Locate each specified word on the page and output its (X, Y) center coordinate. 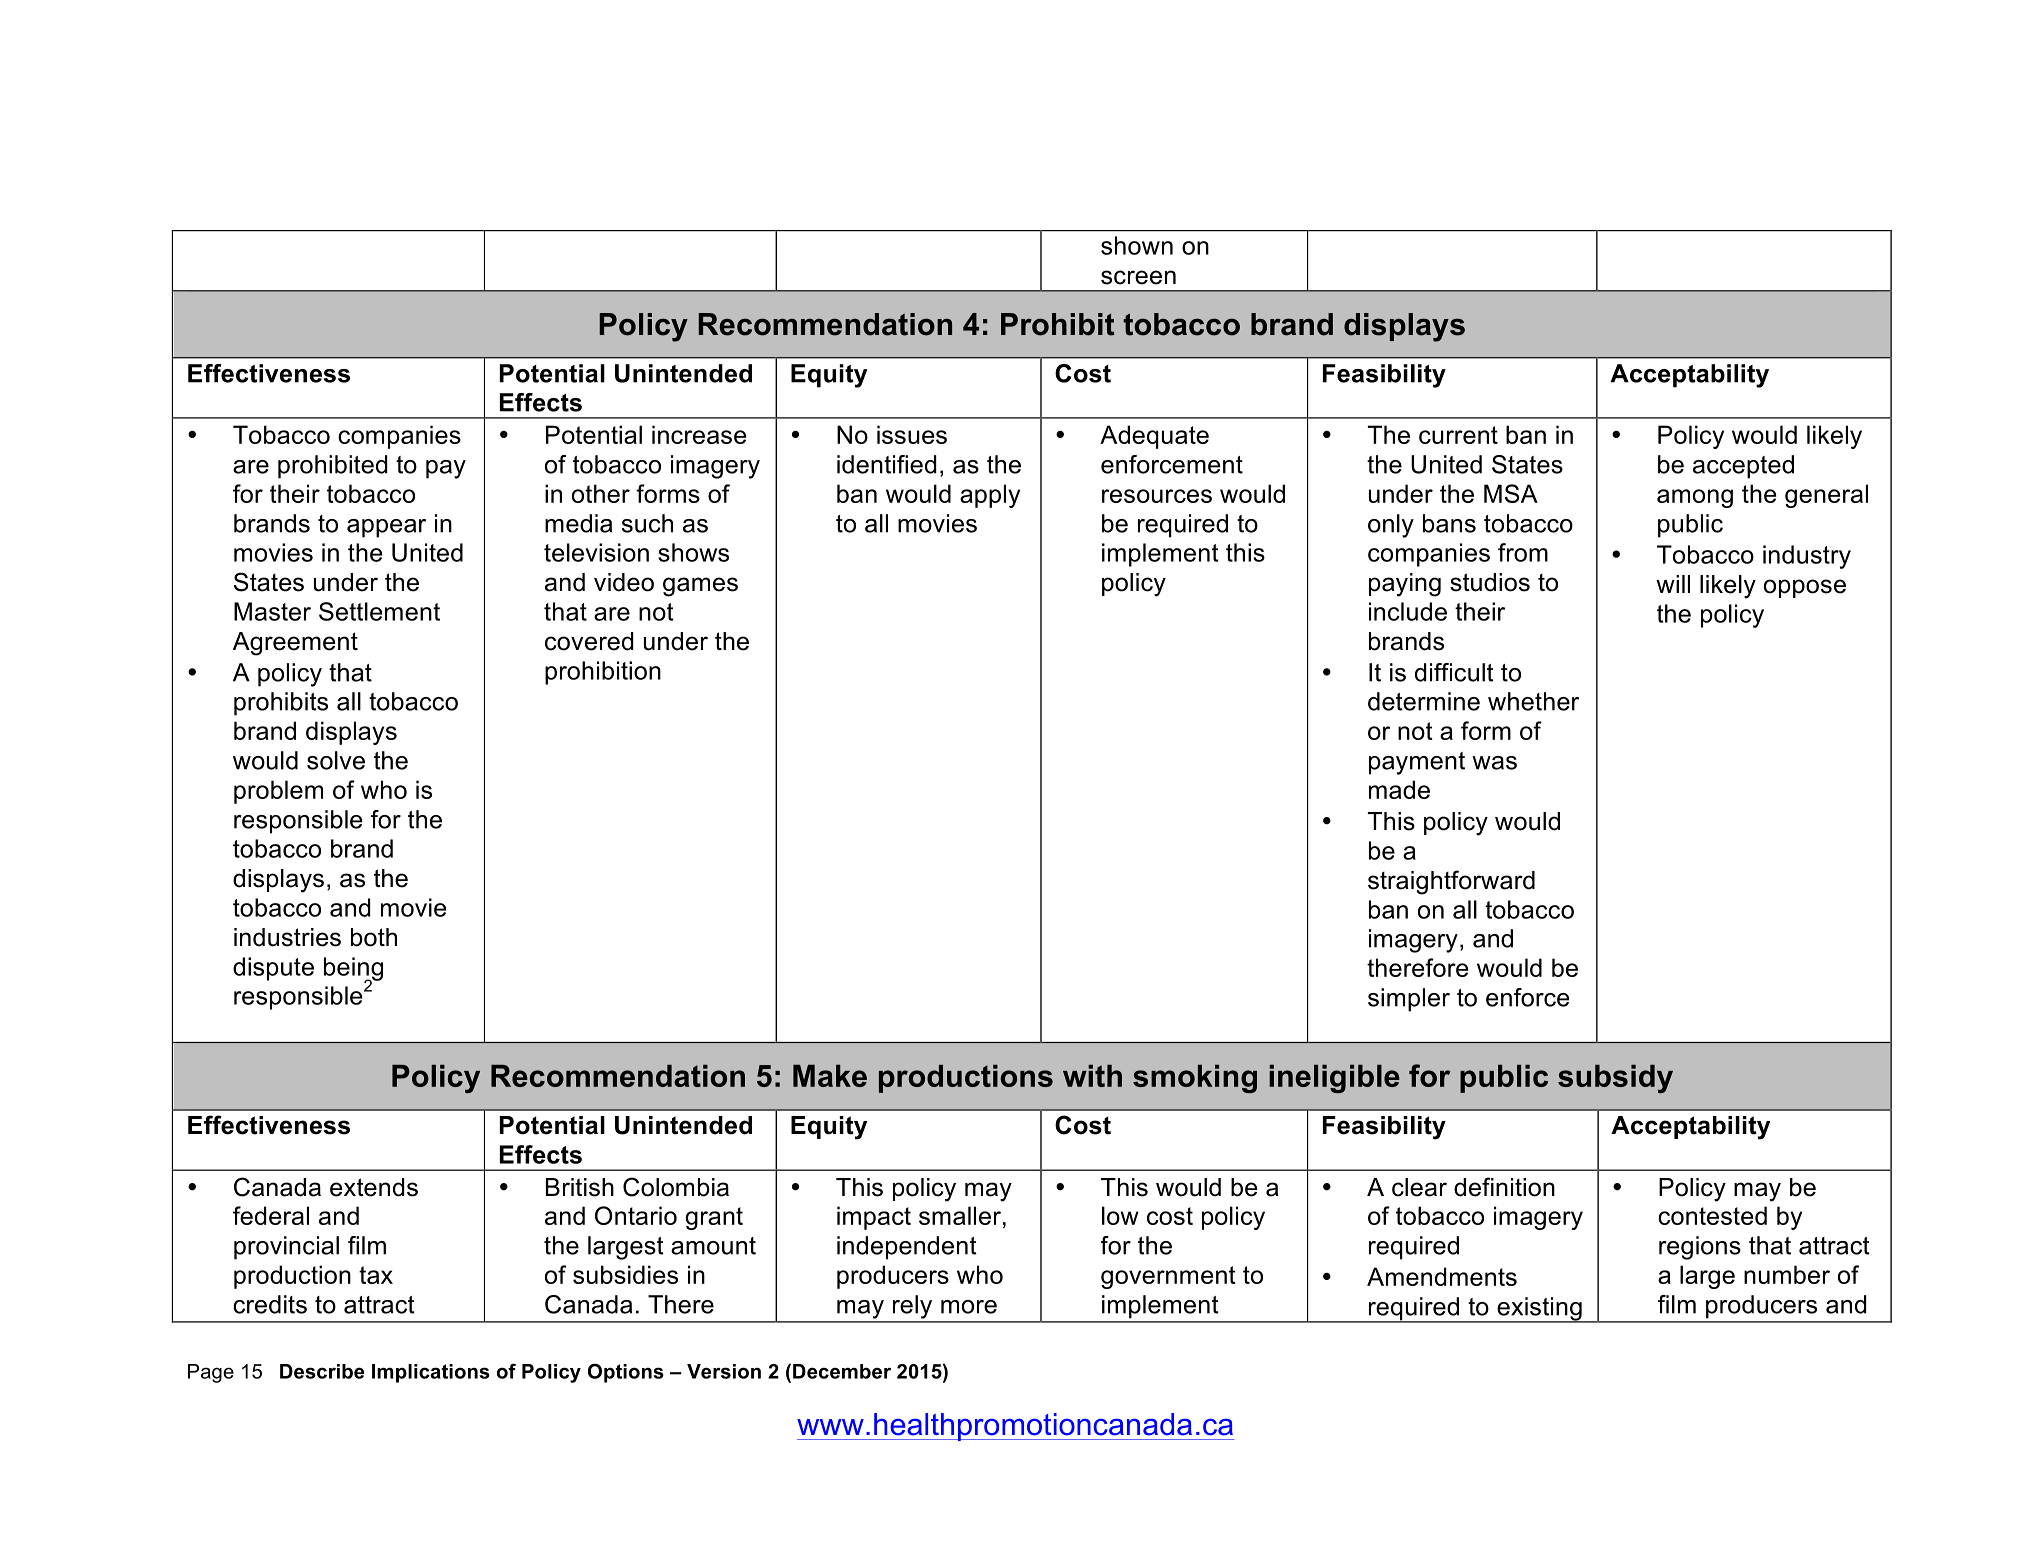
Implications (431, 1373)
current (1458, 435)
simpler (1409, 1000)
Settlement (379, 611)
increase (699, 434)
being (353, 970)
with (1092, 1076)
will (1673, 584)
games (700, 587)
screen (1138, 277)
